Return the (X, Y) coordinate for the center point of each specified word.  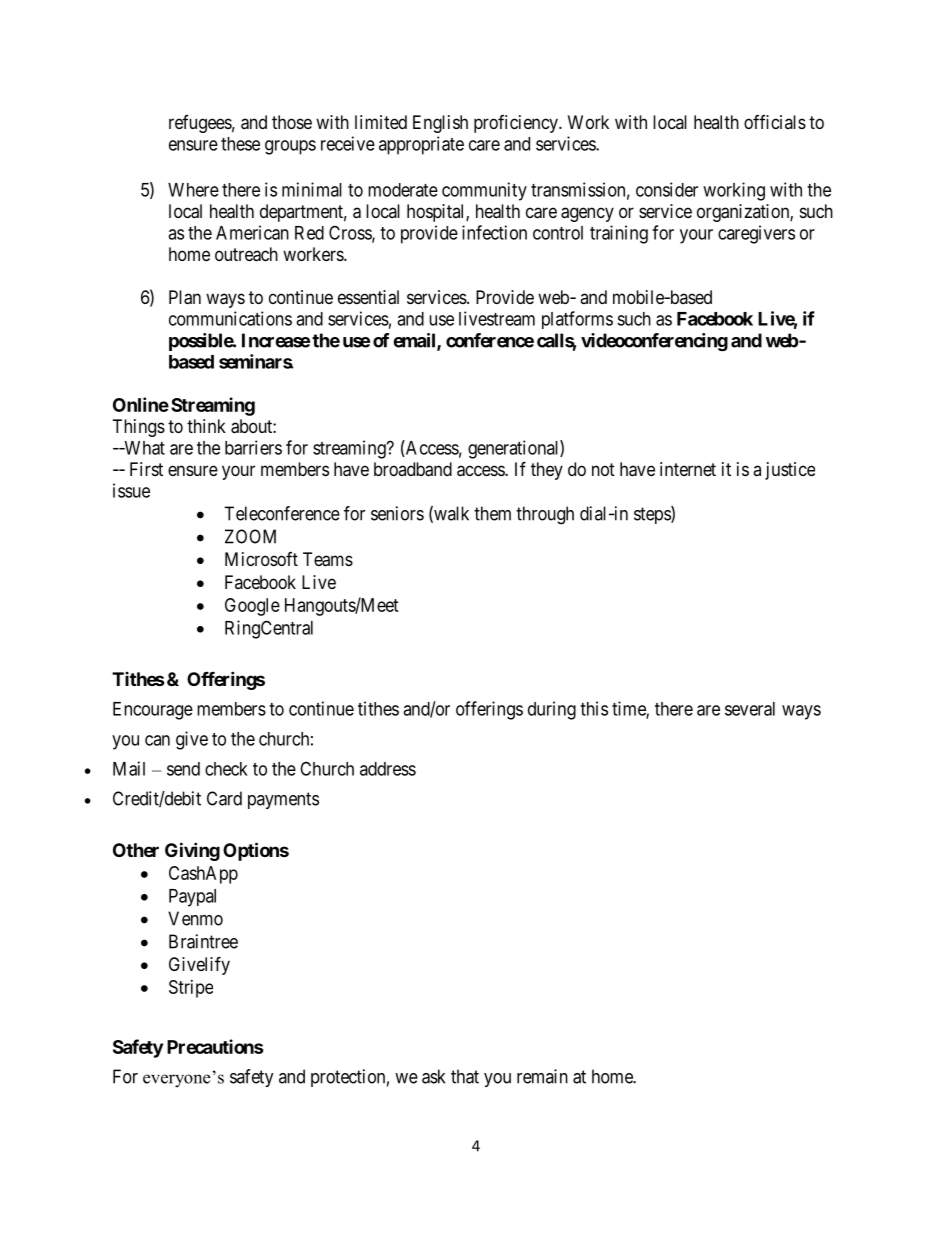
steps (653, 515)
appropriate (421, 145)
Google (252, 607)
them (492, 513)
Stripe (191, 989)
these (240, 144)
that (465, 1076)
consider (667, 189)
